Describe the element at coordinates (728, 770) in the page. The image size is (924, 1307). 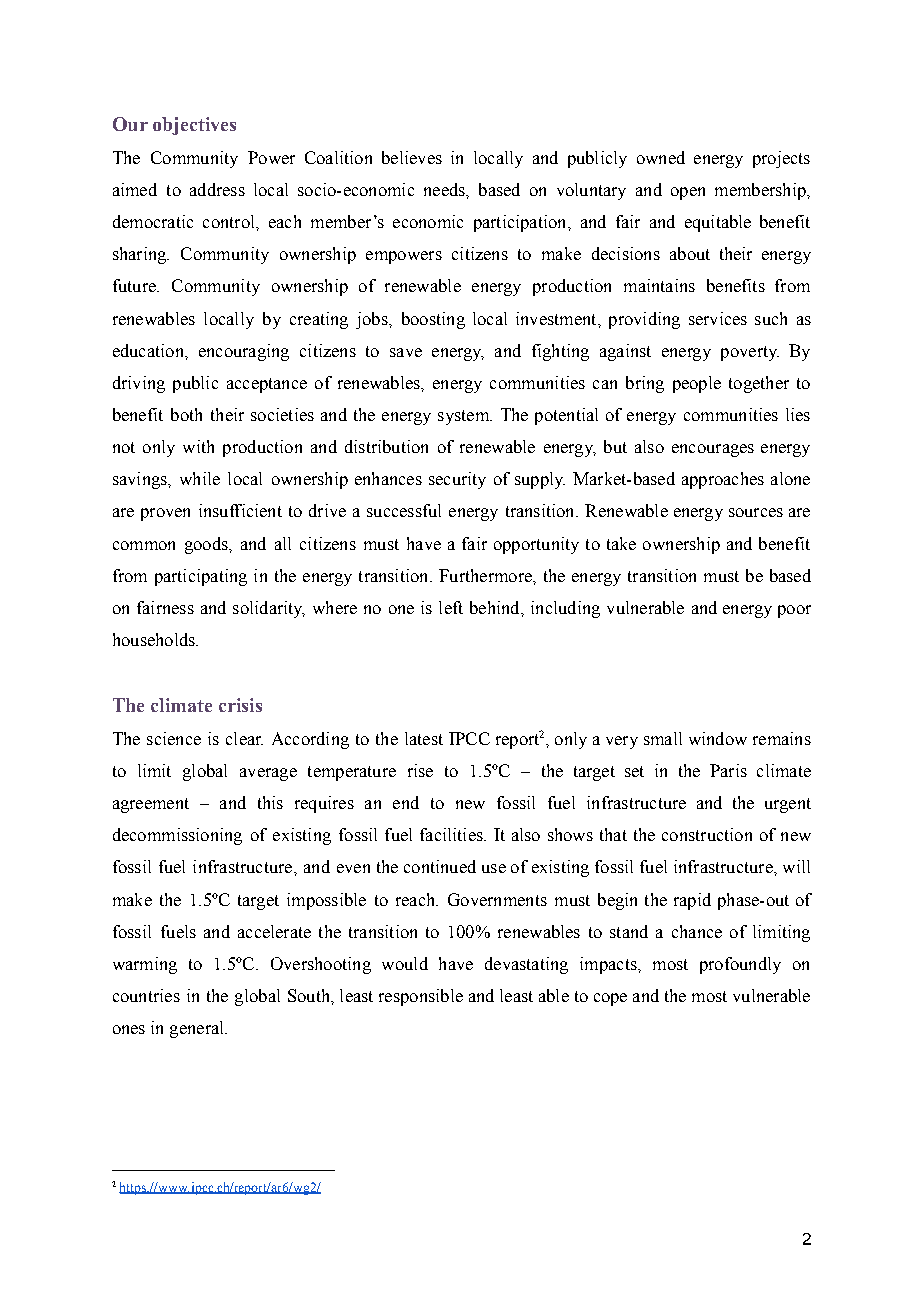
I see `Paris` at that location.
